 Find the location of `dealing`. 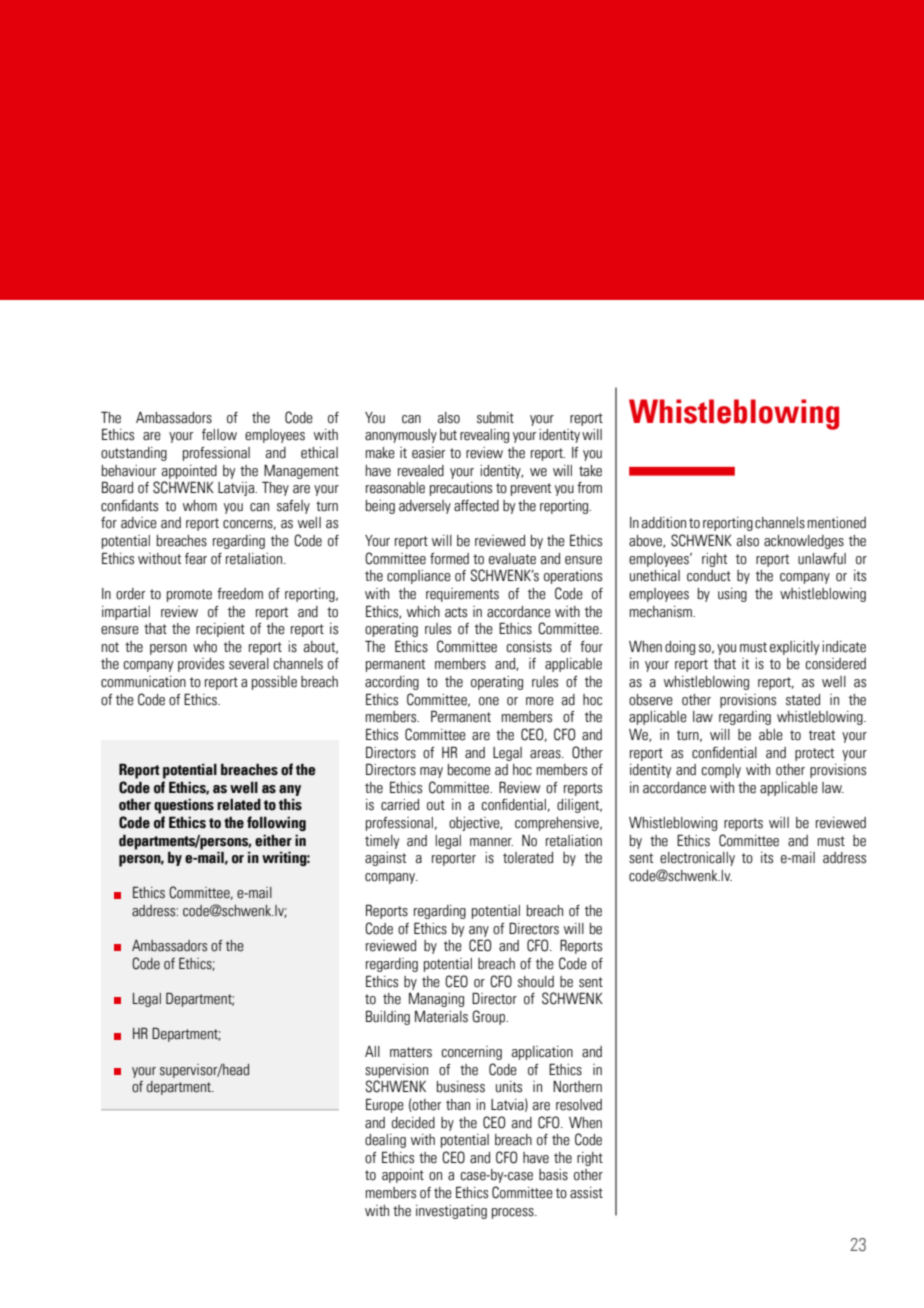

dealing is located at coordinates (385, 1141).
